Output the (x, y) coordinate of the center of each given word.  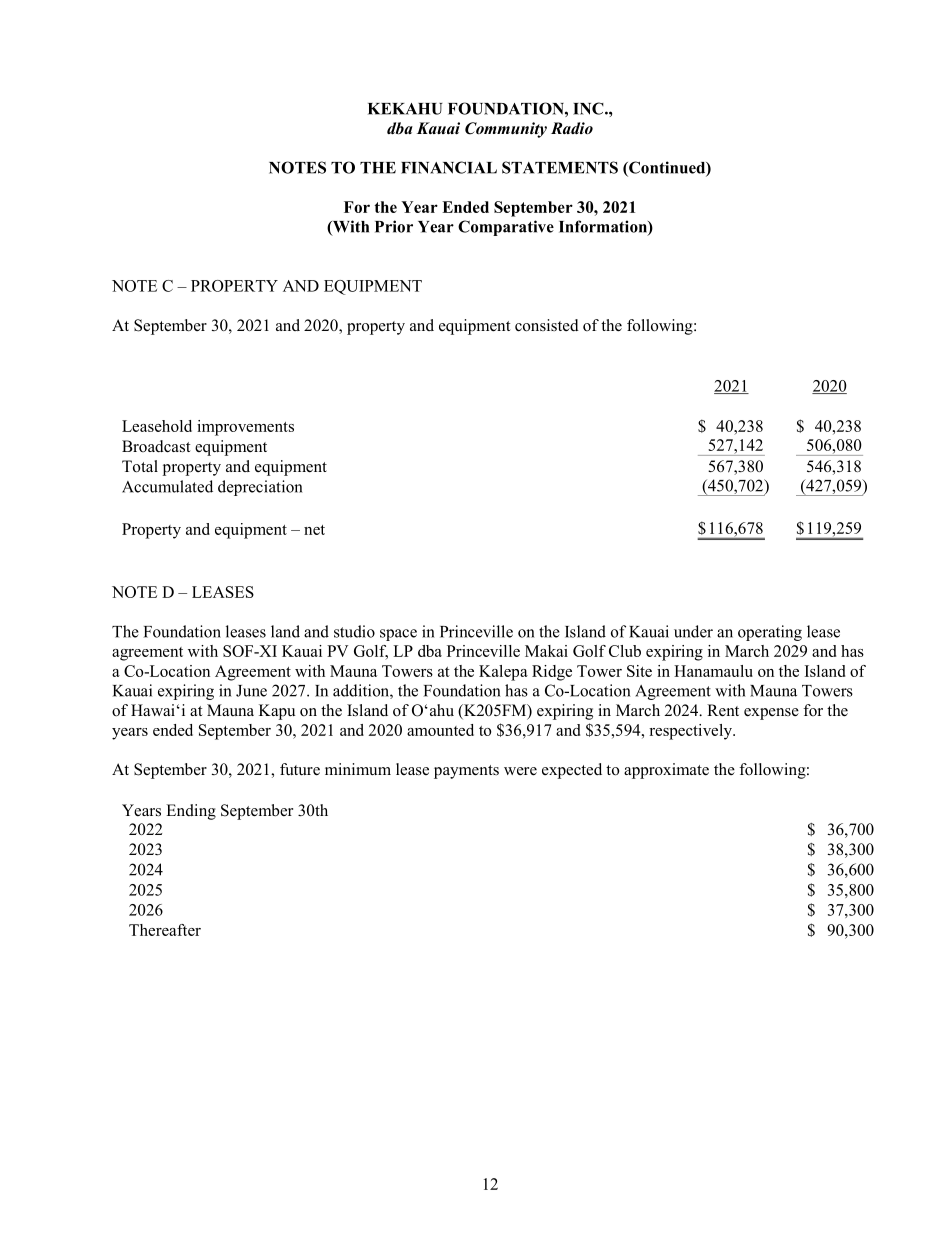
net (314, 530)
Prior (394, 226)
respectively (691, 732)
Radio (572, 128)
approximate (666, 771)
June (251, 691)
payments (466, 772)
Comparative (506, 228)
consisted (547, 325)
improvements (245, 428)
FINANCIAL (449, 167)
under (693, 631)
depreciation (260, 488)
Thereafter (165, 930)
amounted (440, 730)
